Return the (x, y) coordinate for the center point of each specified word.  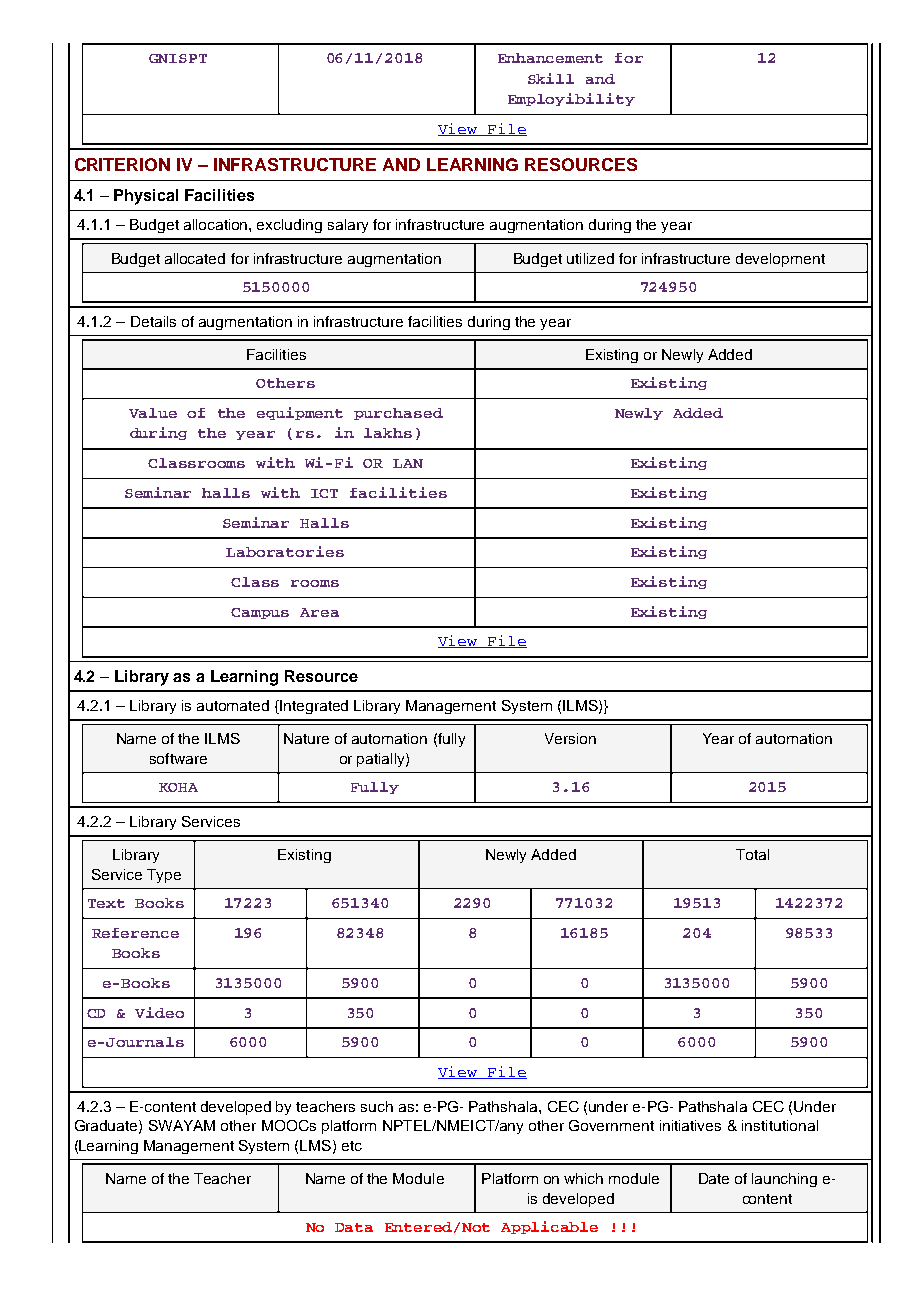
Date (714, 1178)
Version (570, 738)
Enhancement (550, 58)
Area (319, 612)
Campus (260, 613)
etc (352, 1146)
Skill (551, 78)
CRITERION (122, 164)
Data (354, 1227)
